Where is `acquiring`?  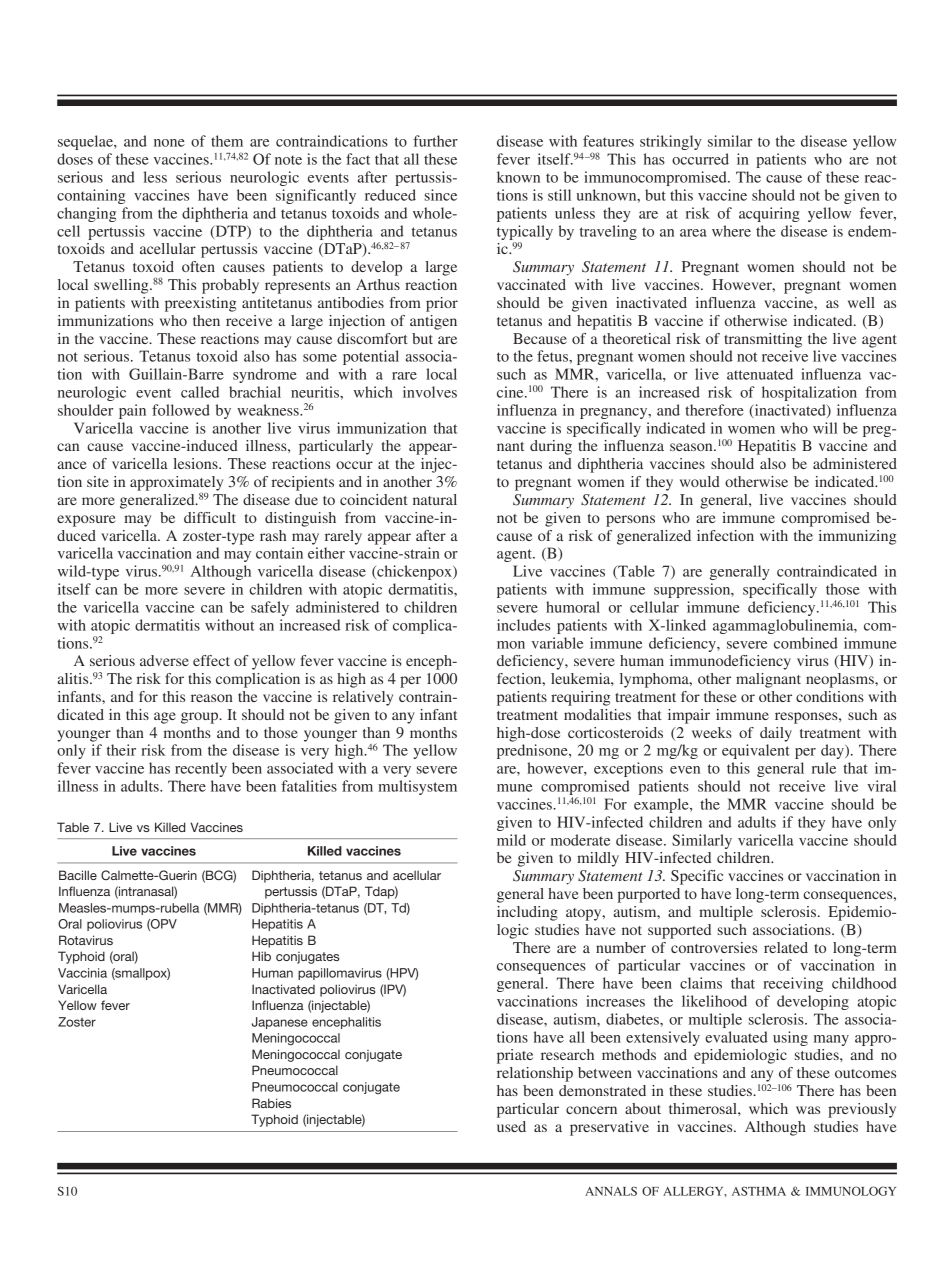 acquiring is located at coordinates (769, 214).
